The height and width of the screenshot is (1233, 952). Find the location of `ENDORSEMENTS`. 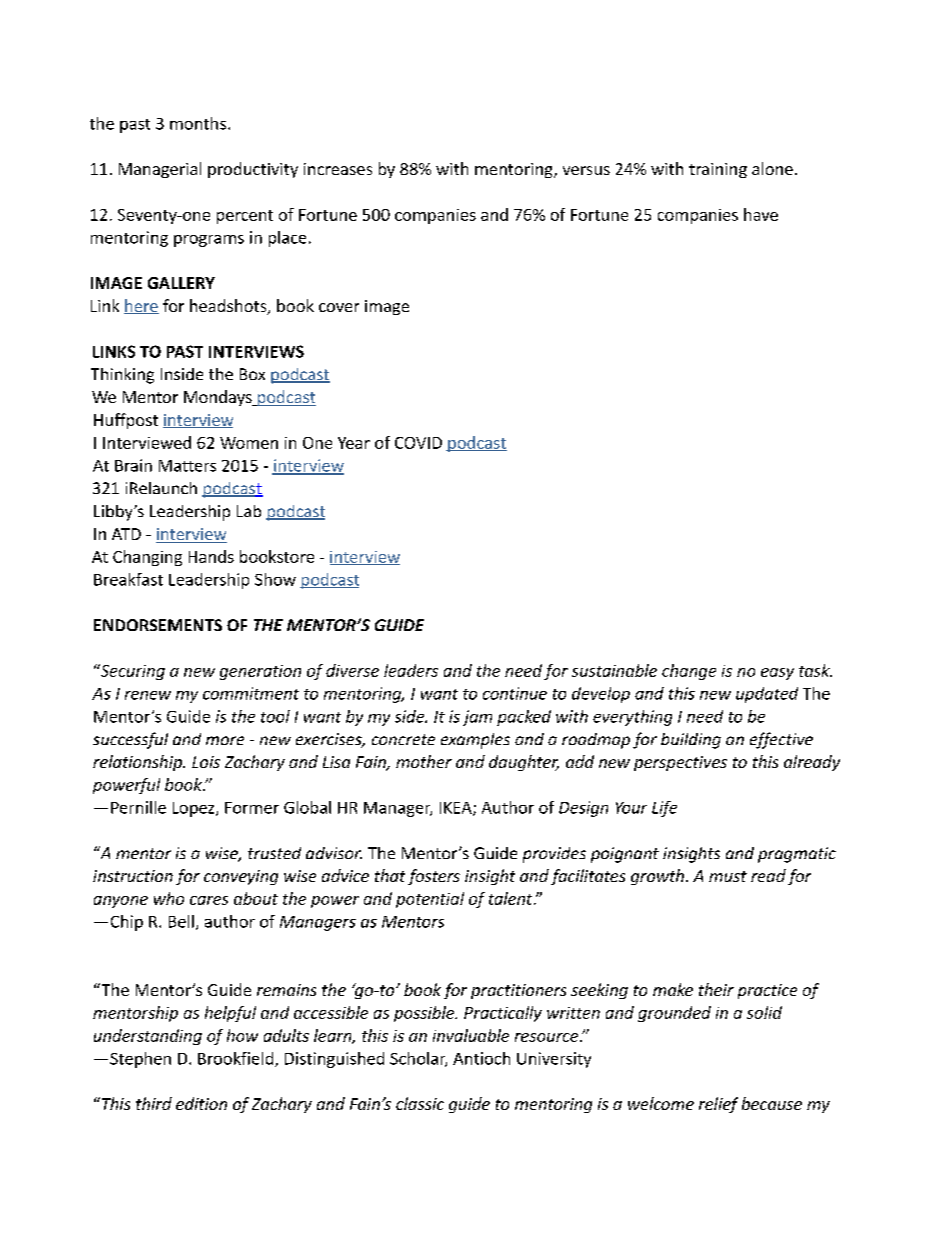

ENDORSEMENTS is located at coordinates (158, 625).
